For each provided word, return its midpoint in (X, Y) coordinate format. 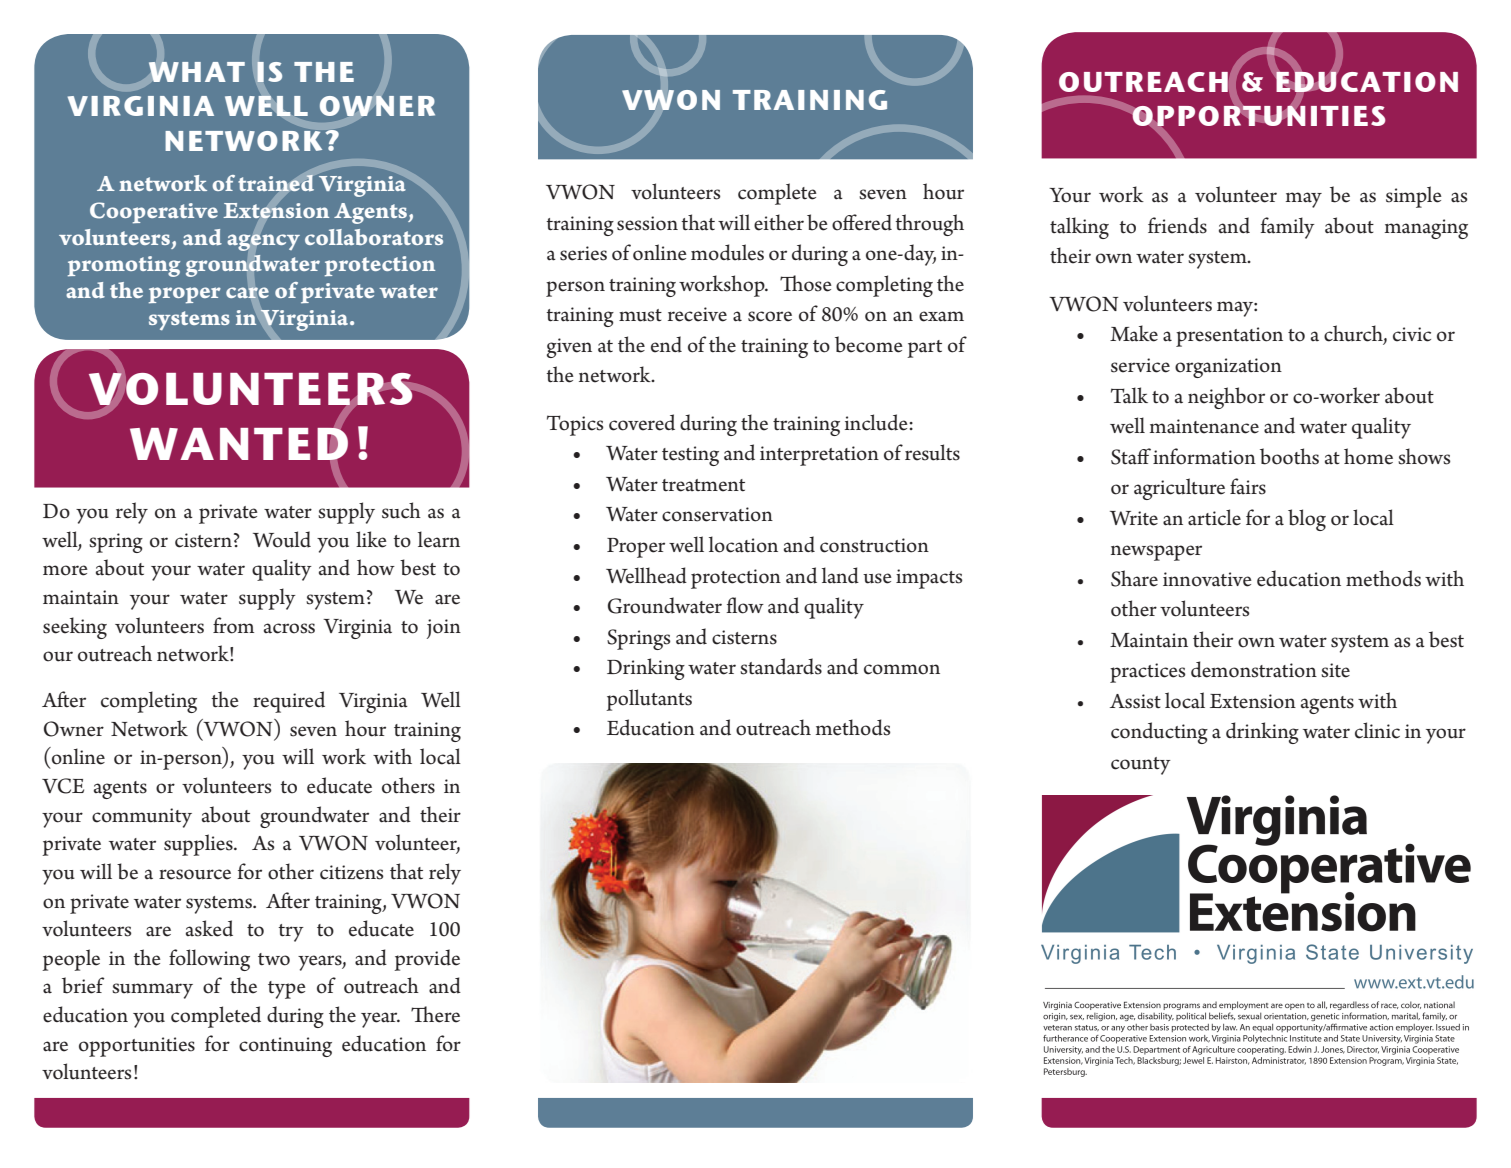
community (142, 818)
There (435, 1014)
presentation (1229, 337)
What (197, 71)
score (770, 316)
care (247, 293)
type (287, 990)
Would (282, 539)
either (779, 222)
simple (1414, 197)
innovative (1207, 579)
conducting (1159, 733)
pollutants (649, 700)
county (1141, 766)
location (743, 544)
